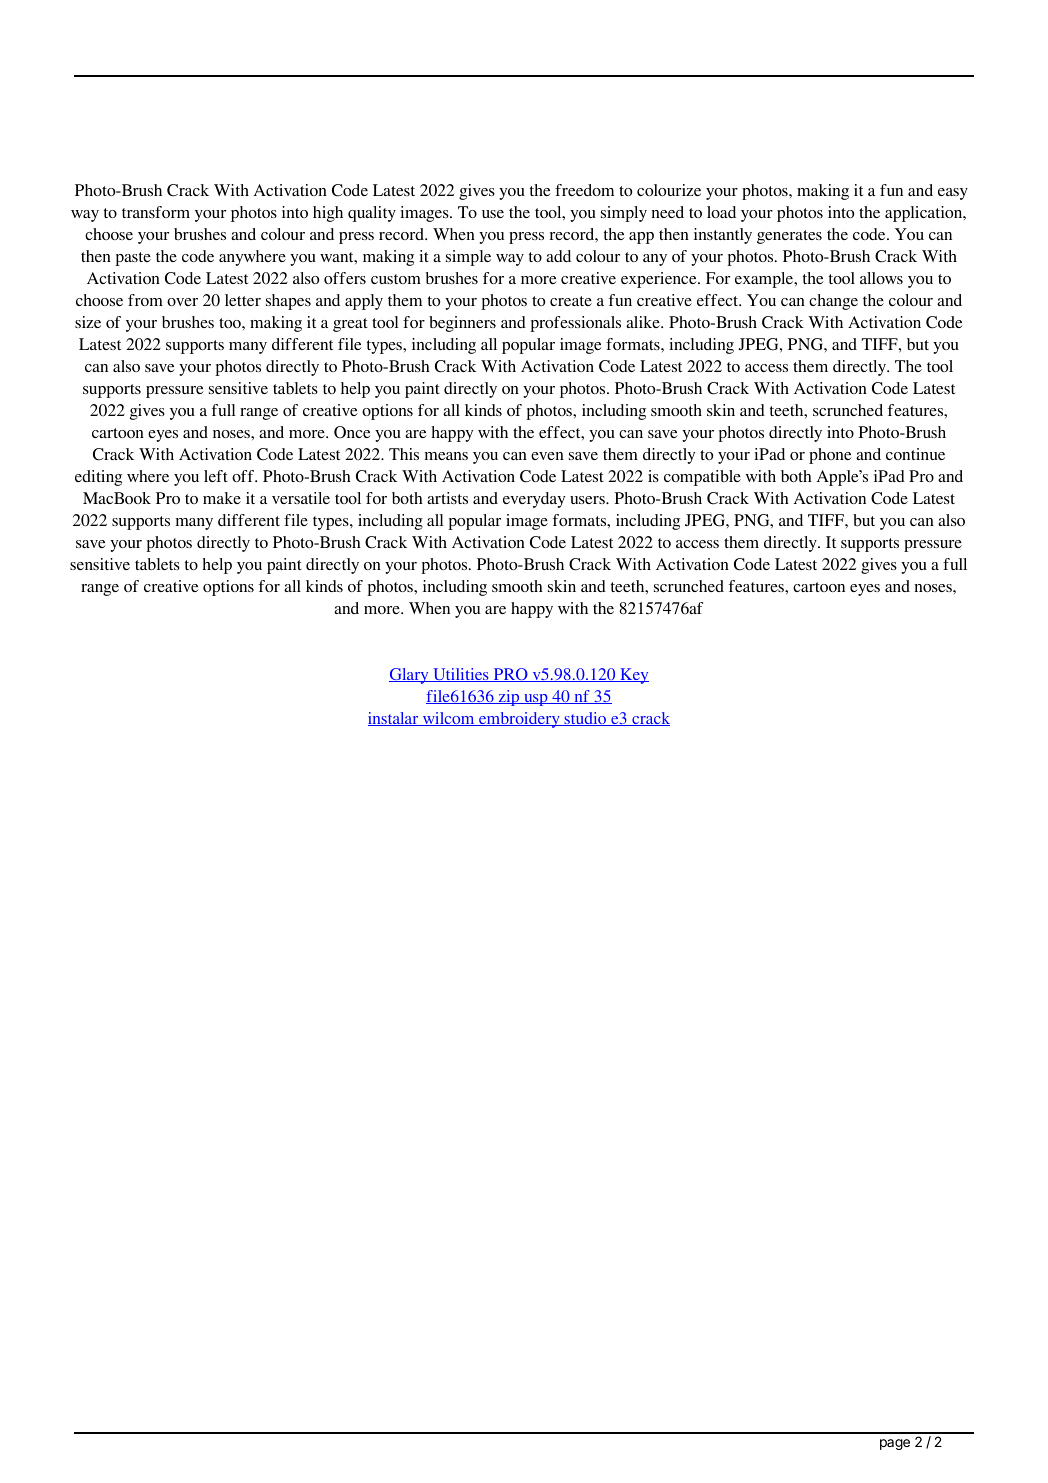 The width and height of the screenshot is (1048, 1483). Describe the element at coordinates (156, 212) in the screenshot. I see `transform` at that location.
